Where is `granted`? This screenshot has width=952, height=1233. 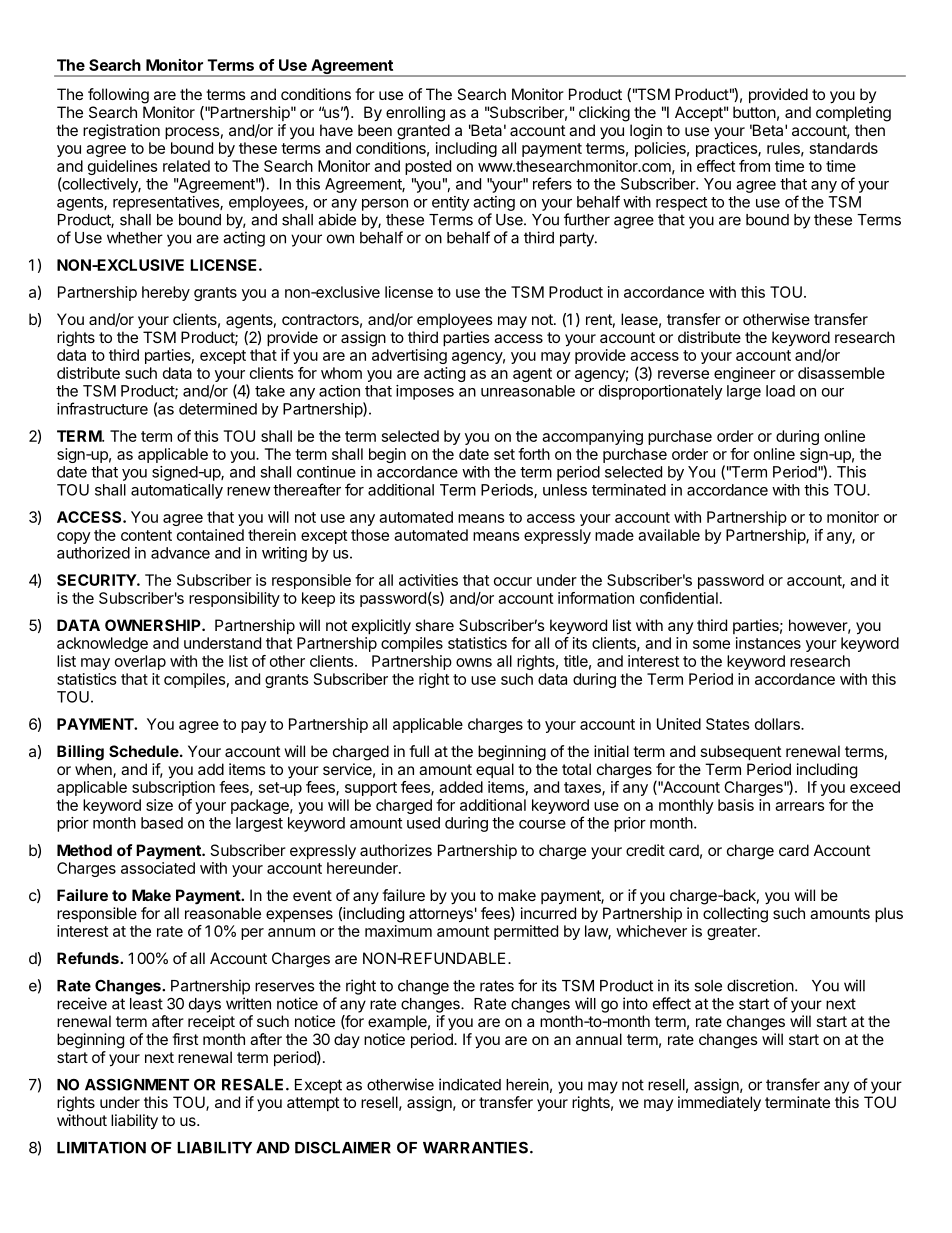
granted is located at coordinates (423, 132).
